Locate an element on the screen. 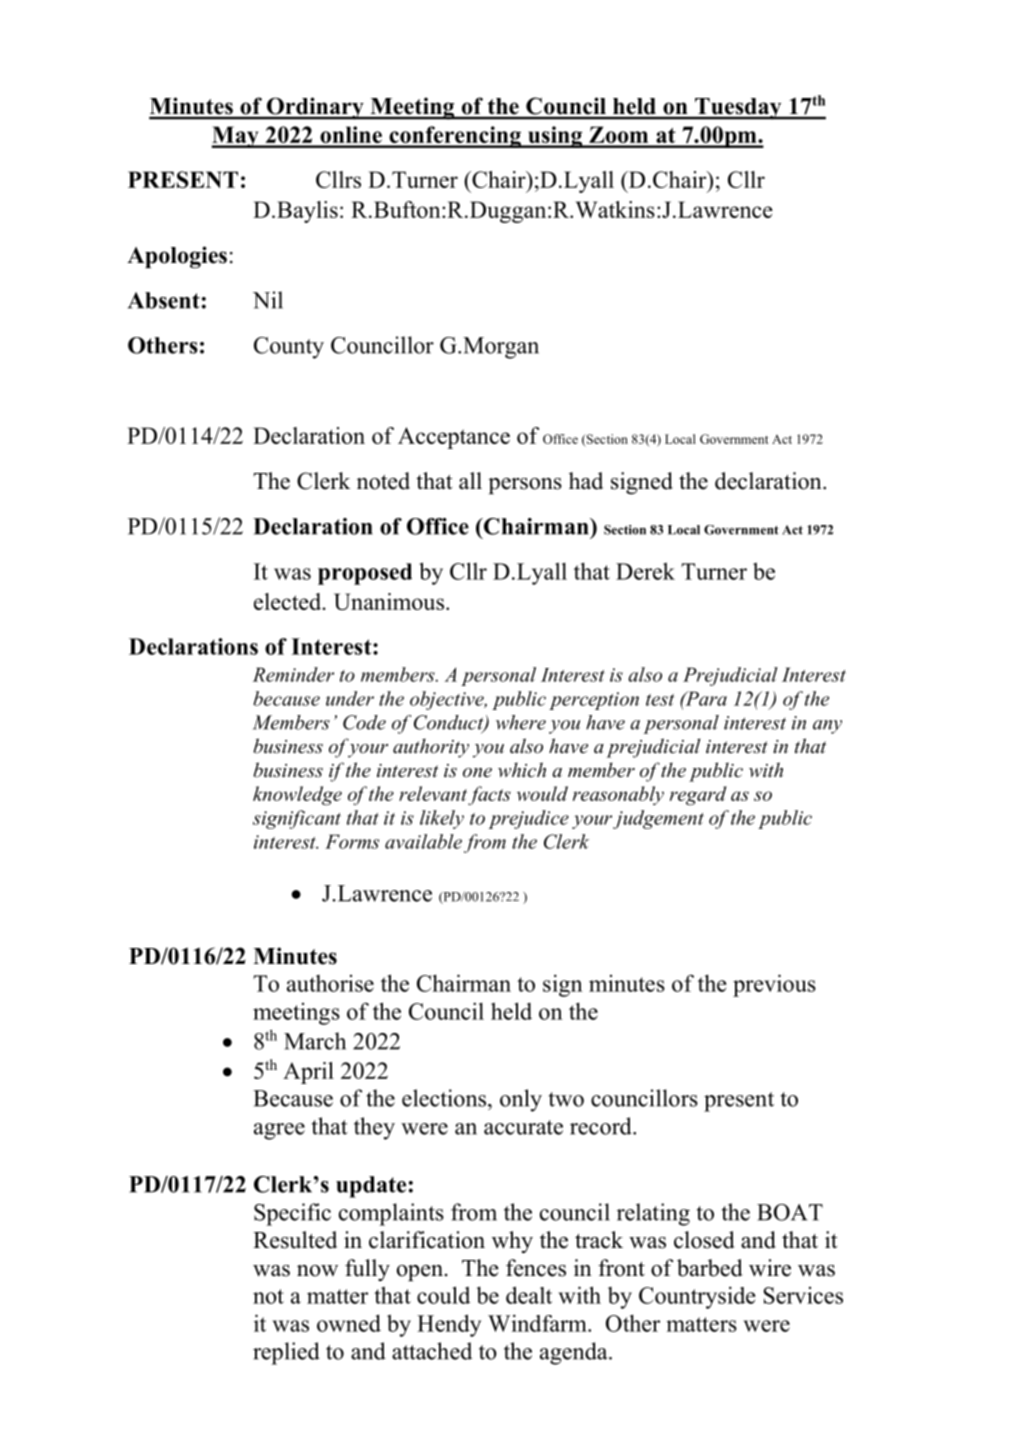  Derek is located at coordinates (645, 571).
